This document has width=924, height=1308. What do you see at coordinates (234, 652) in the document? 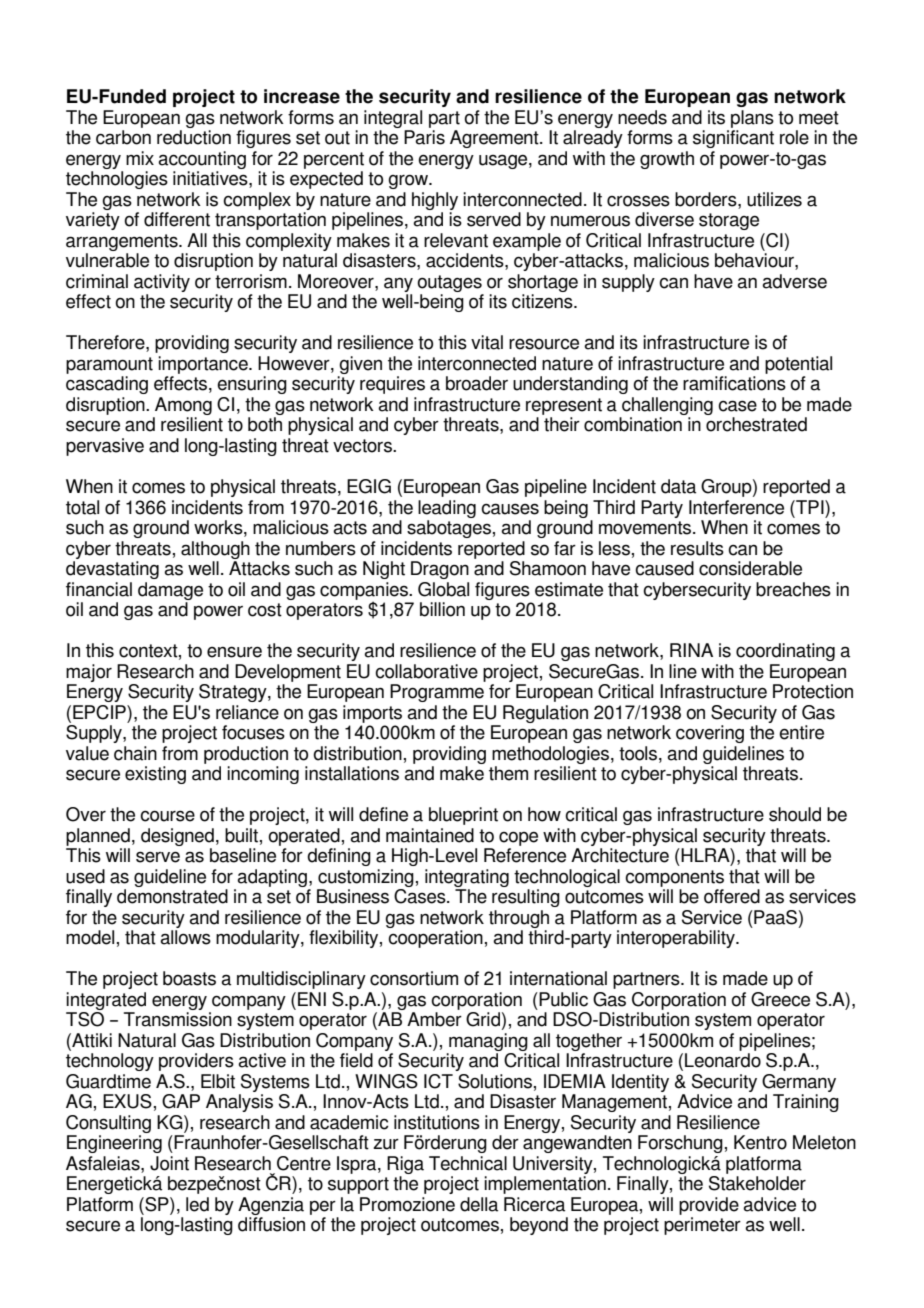
I see `ensure` at bounding box center [234, 652].
